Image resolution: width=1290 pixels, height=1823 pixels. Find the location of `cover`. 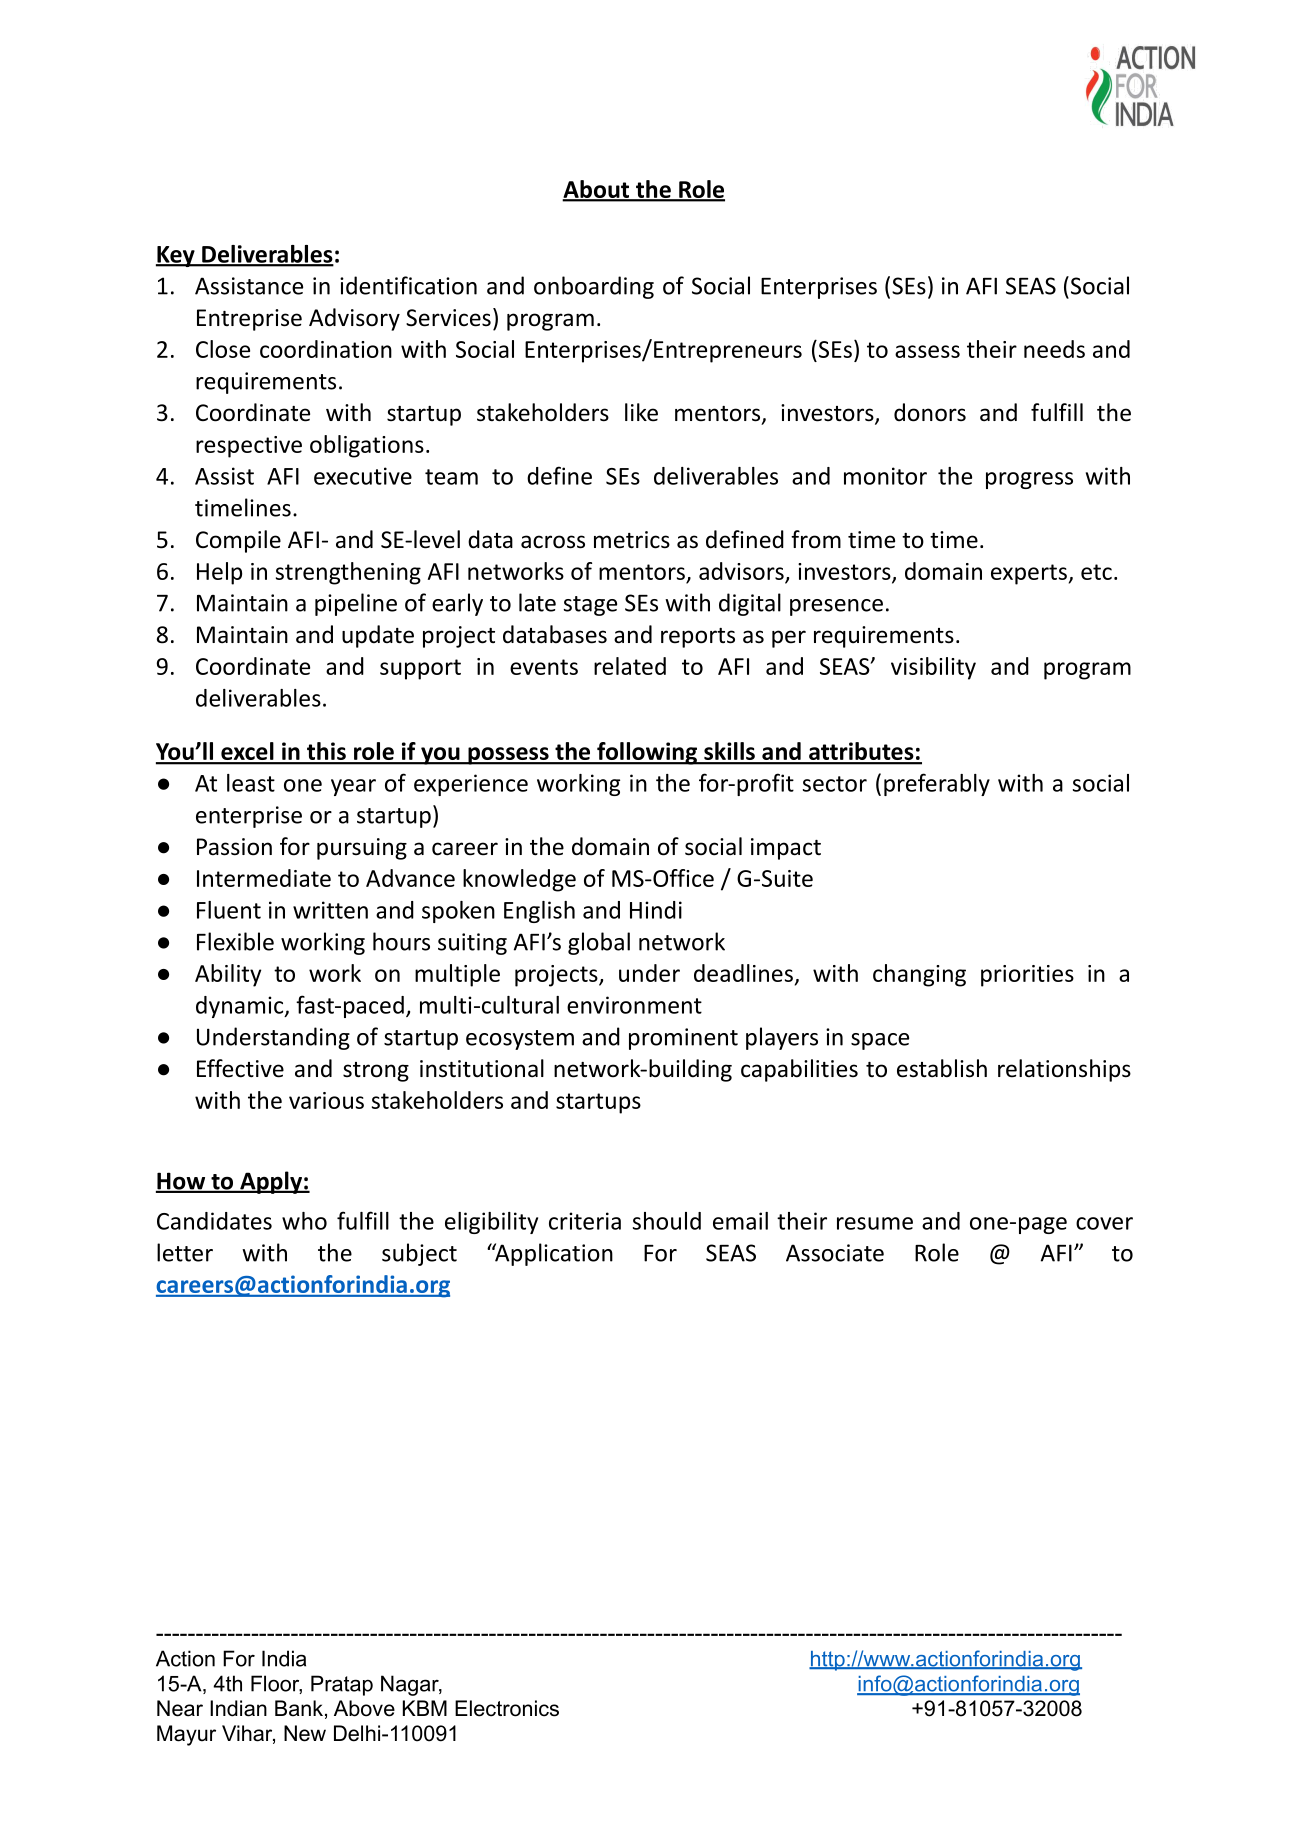

cover is located at coordinates (1104, 1223).
